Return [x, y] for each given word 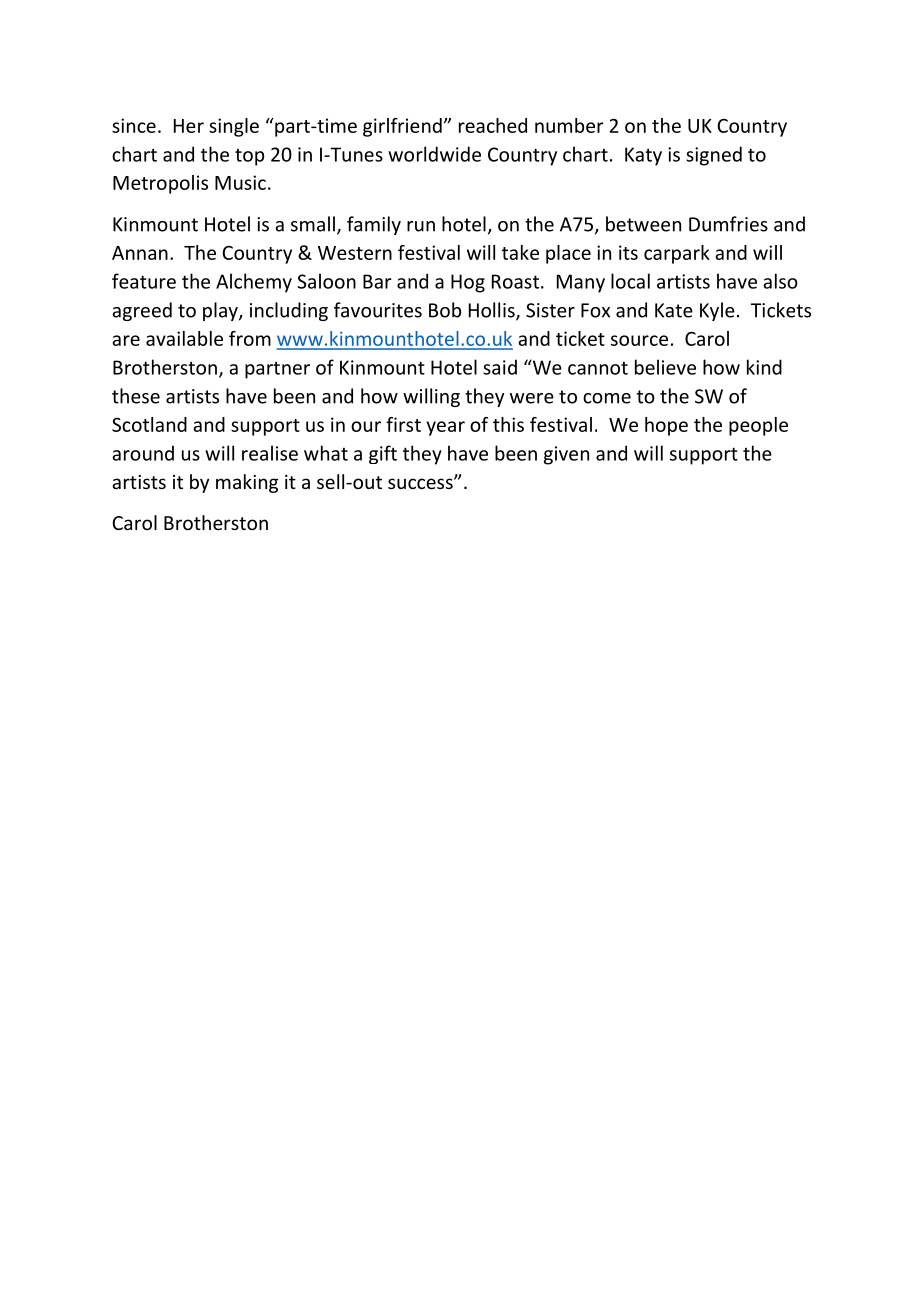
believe [665, 367]
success [421, 483]
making [247, 483]
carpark [677, 254]
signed [714, 156]
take [520, 252]
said [500, 367]
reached [493, 125]
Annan [140, 253]
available [184, 338]
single [234, 127]
